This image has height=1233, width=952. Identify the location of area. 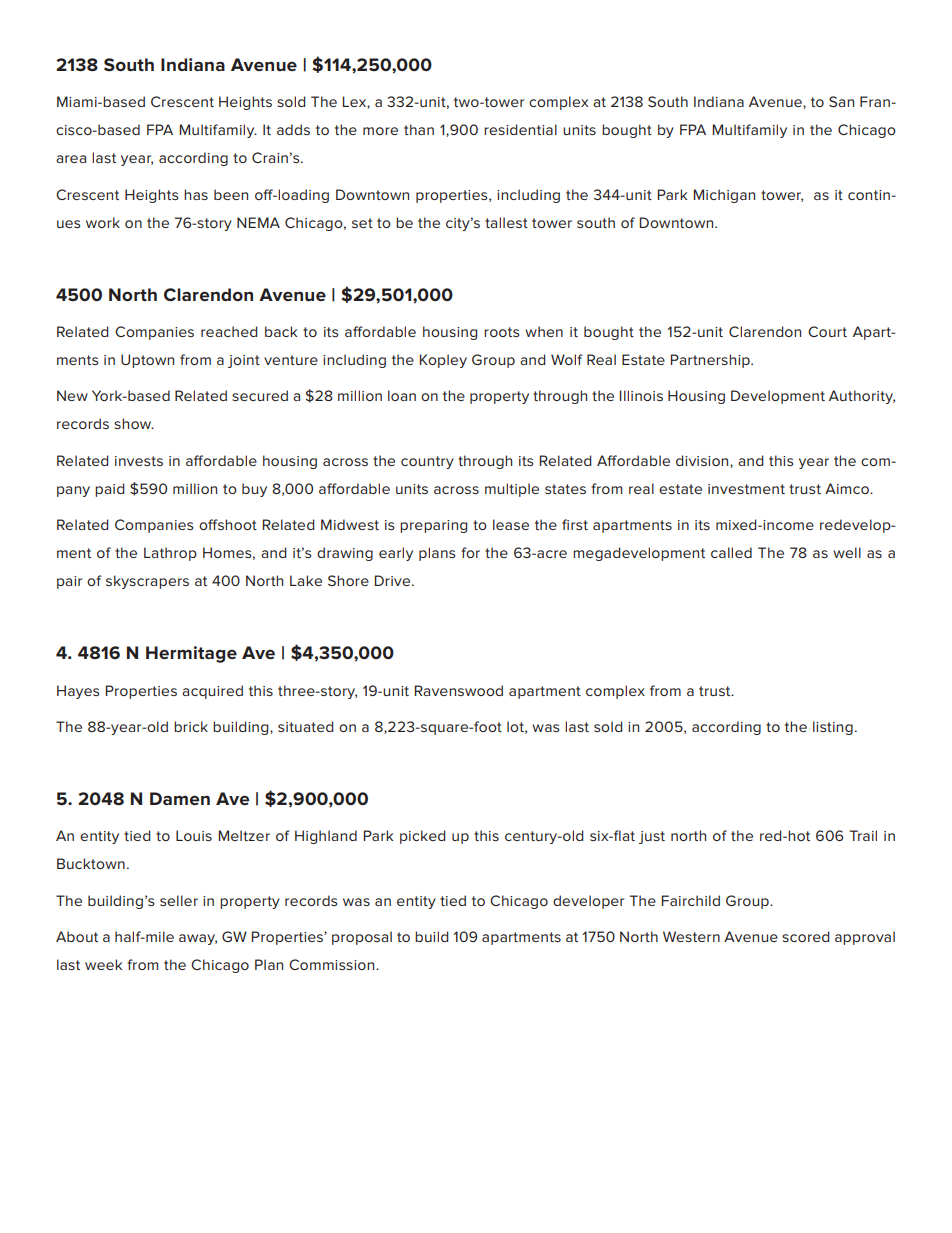
(71, 159).
